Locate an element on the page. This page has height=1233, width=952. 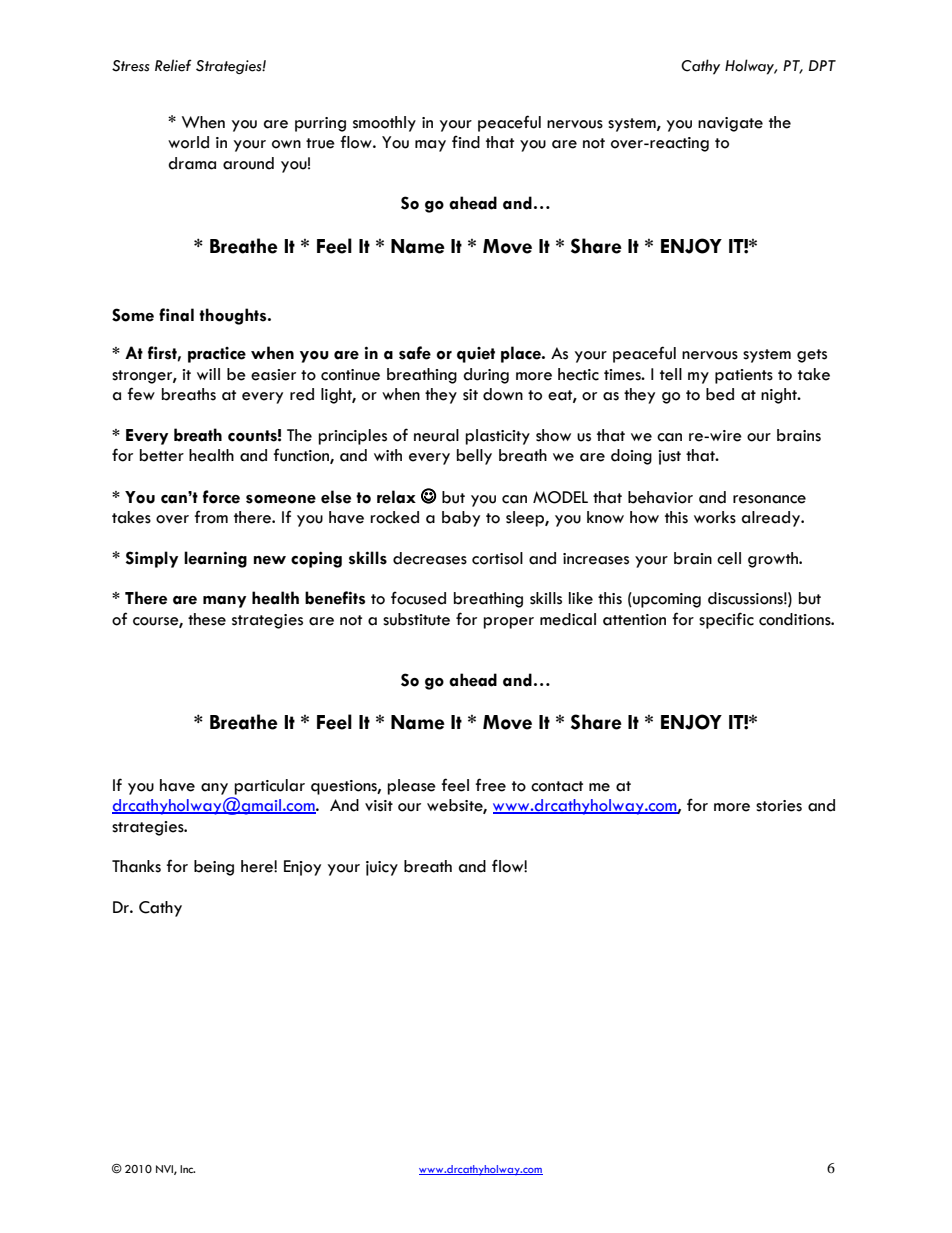
juicy is located at coordinates (382, 868).
